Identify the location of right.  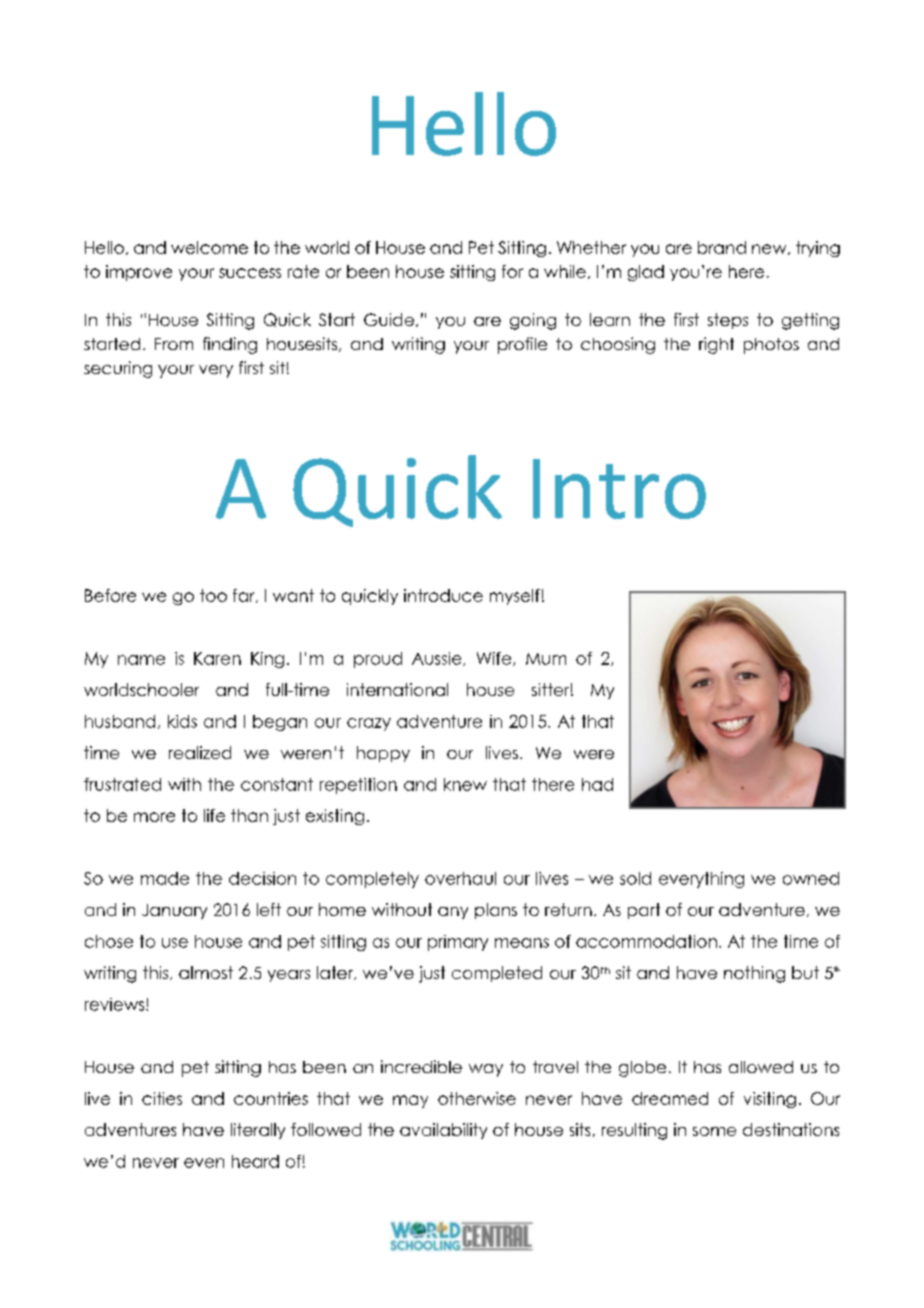
(716, 345).
